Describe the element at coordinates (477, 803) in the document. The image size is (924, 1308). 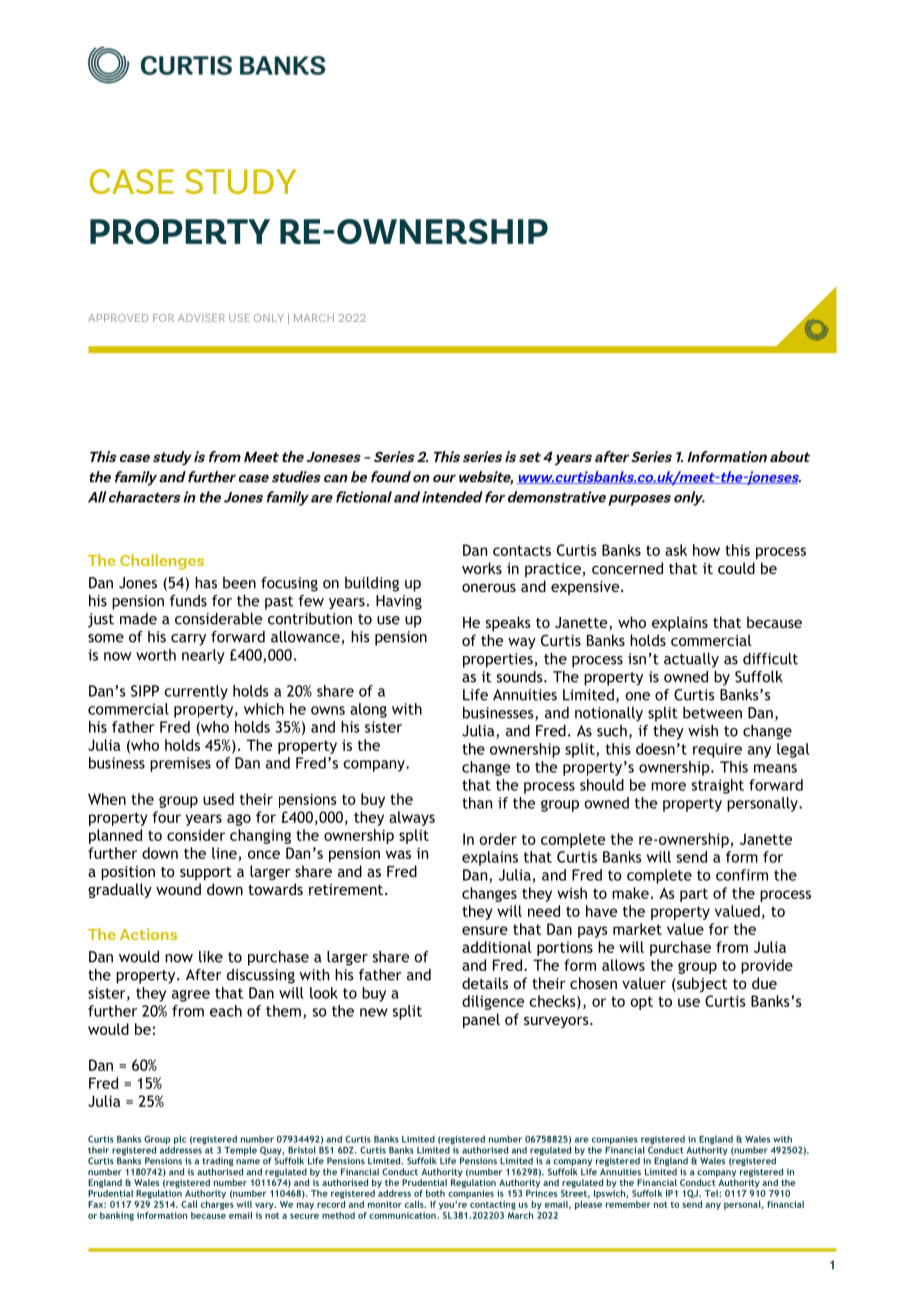
I see `than` at that location.
